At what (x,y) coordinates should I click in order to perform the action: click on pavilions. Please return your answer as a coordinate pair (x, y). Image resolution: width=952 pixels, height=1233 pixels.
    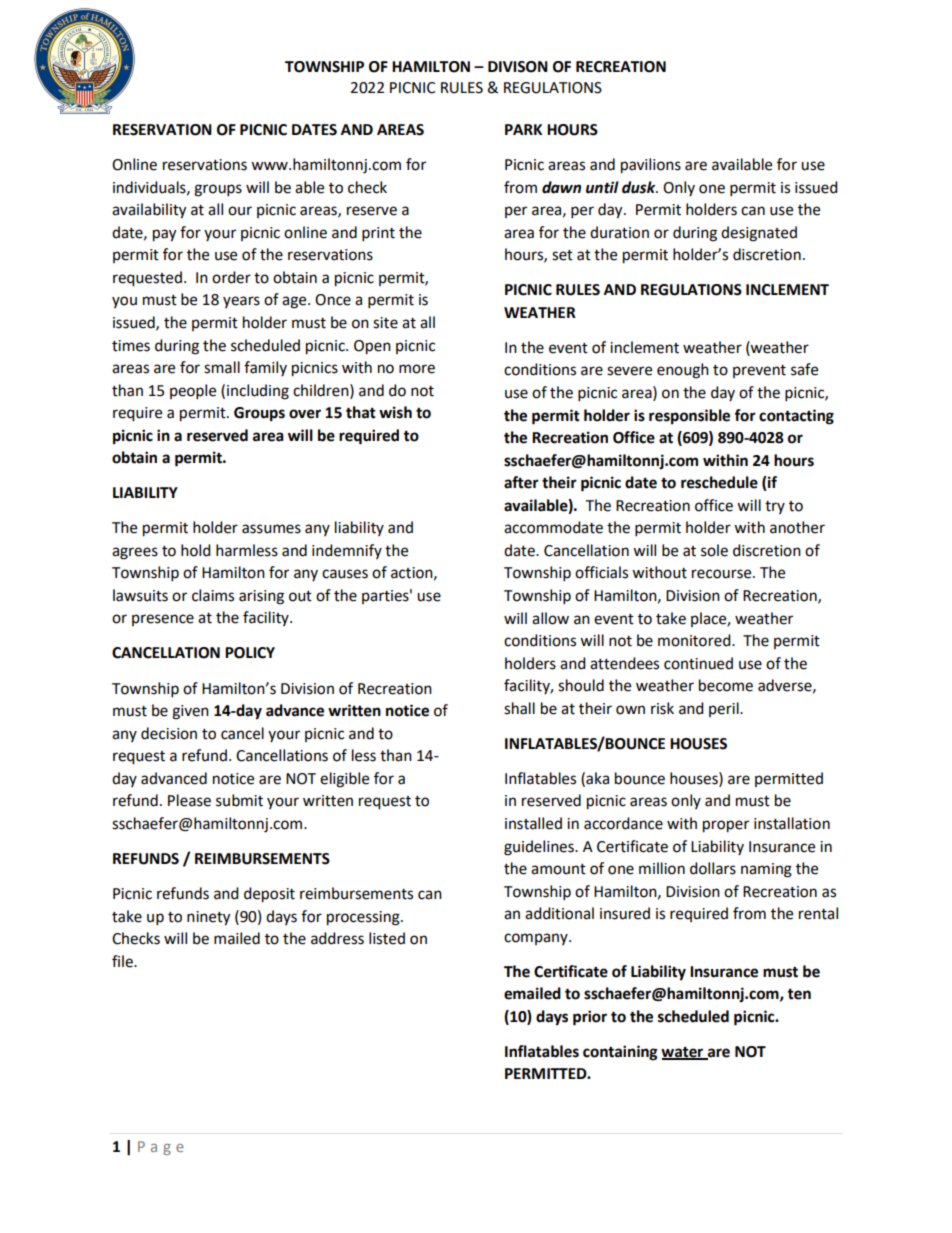
    Looking at the image, I should click on (651, 166).
